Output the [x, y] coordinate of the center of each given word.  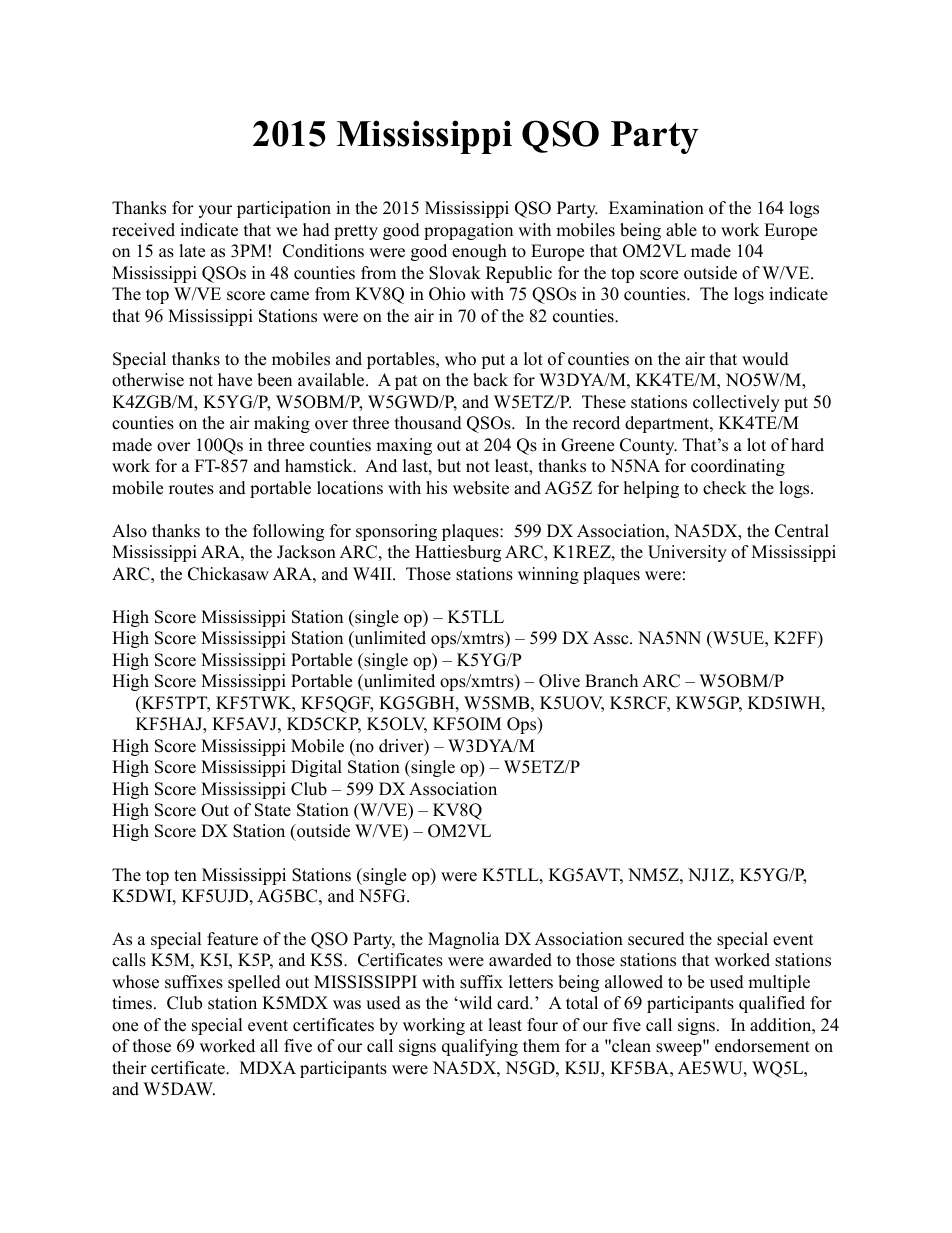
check [725, 488]
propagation [468, 231]
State [273, 810]
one [125, 1027]
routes [191, 489]
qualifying [480, 1047]
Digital [316, 768]
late [192, 251]
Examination [656, 208]
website [481, 488]
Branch [611, 681]
